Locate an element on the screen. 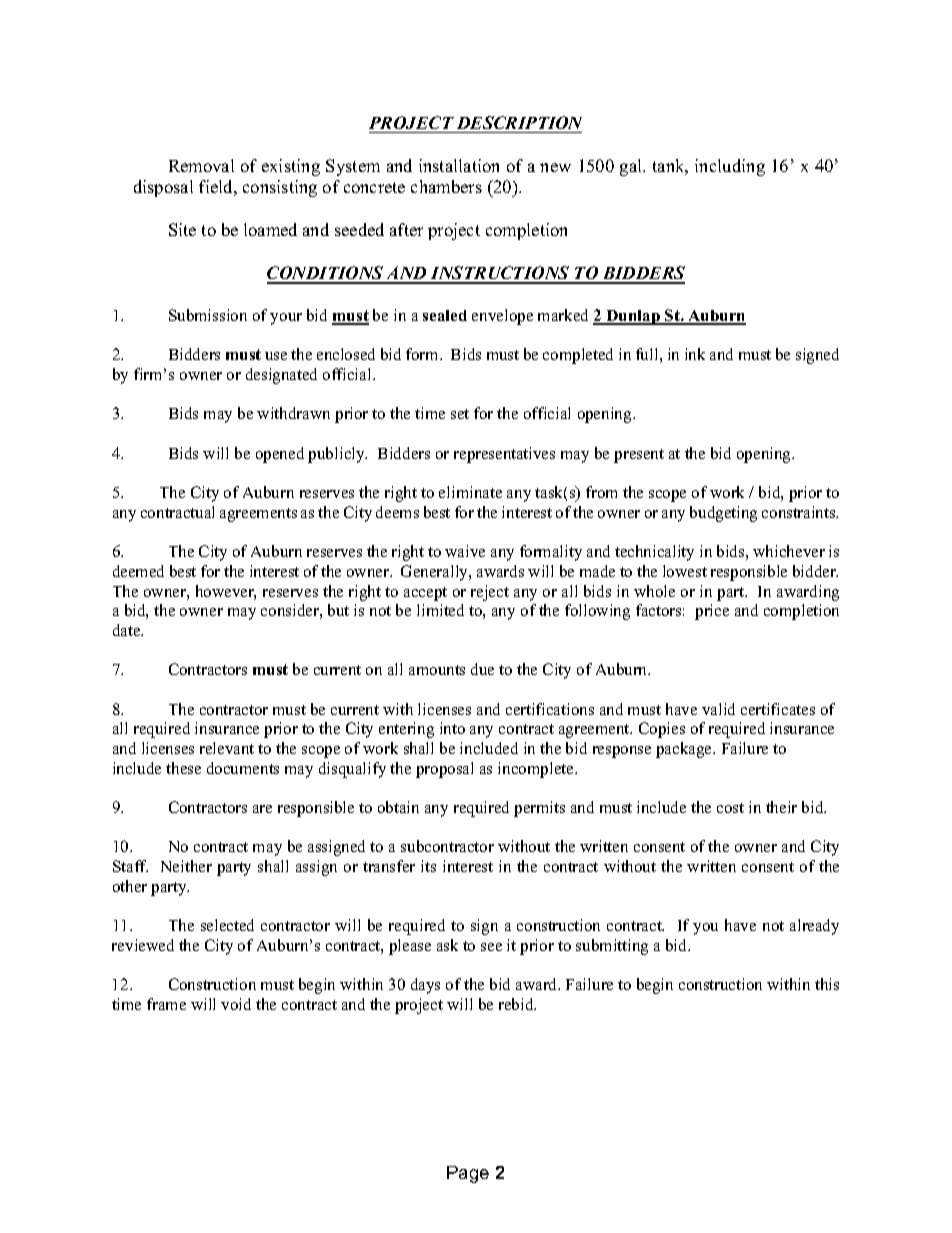  opened is located at coordinates (280, 455).
